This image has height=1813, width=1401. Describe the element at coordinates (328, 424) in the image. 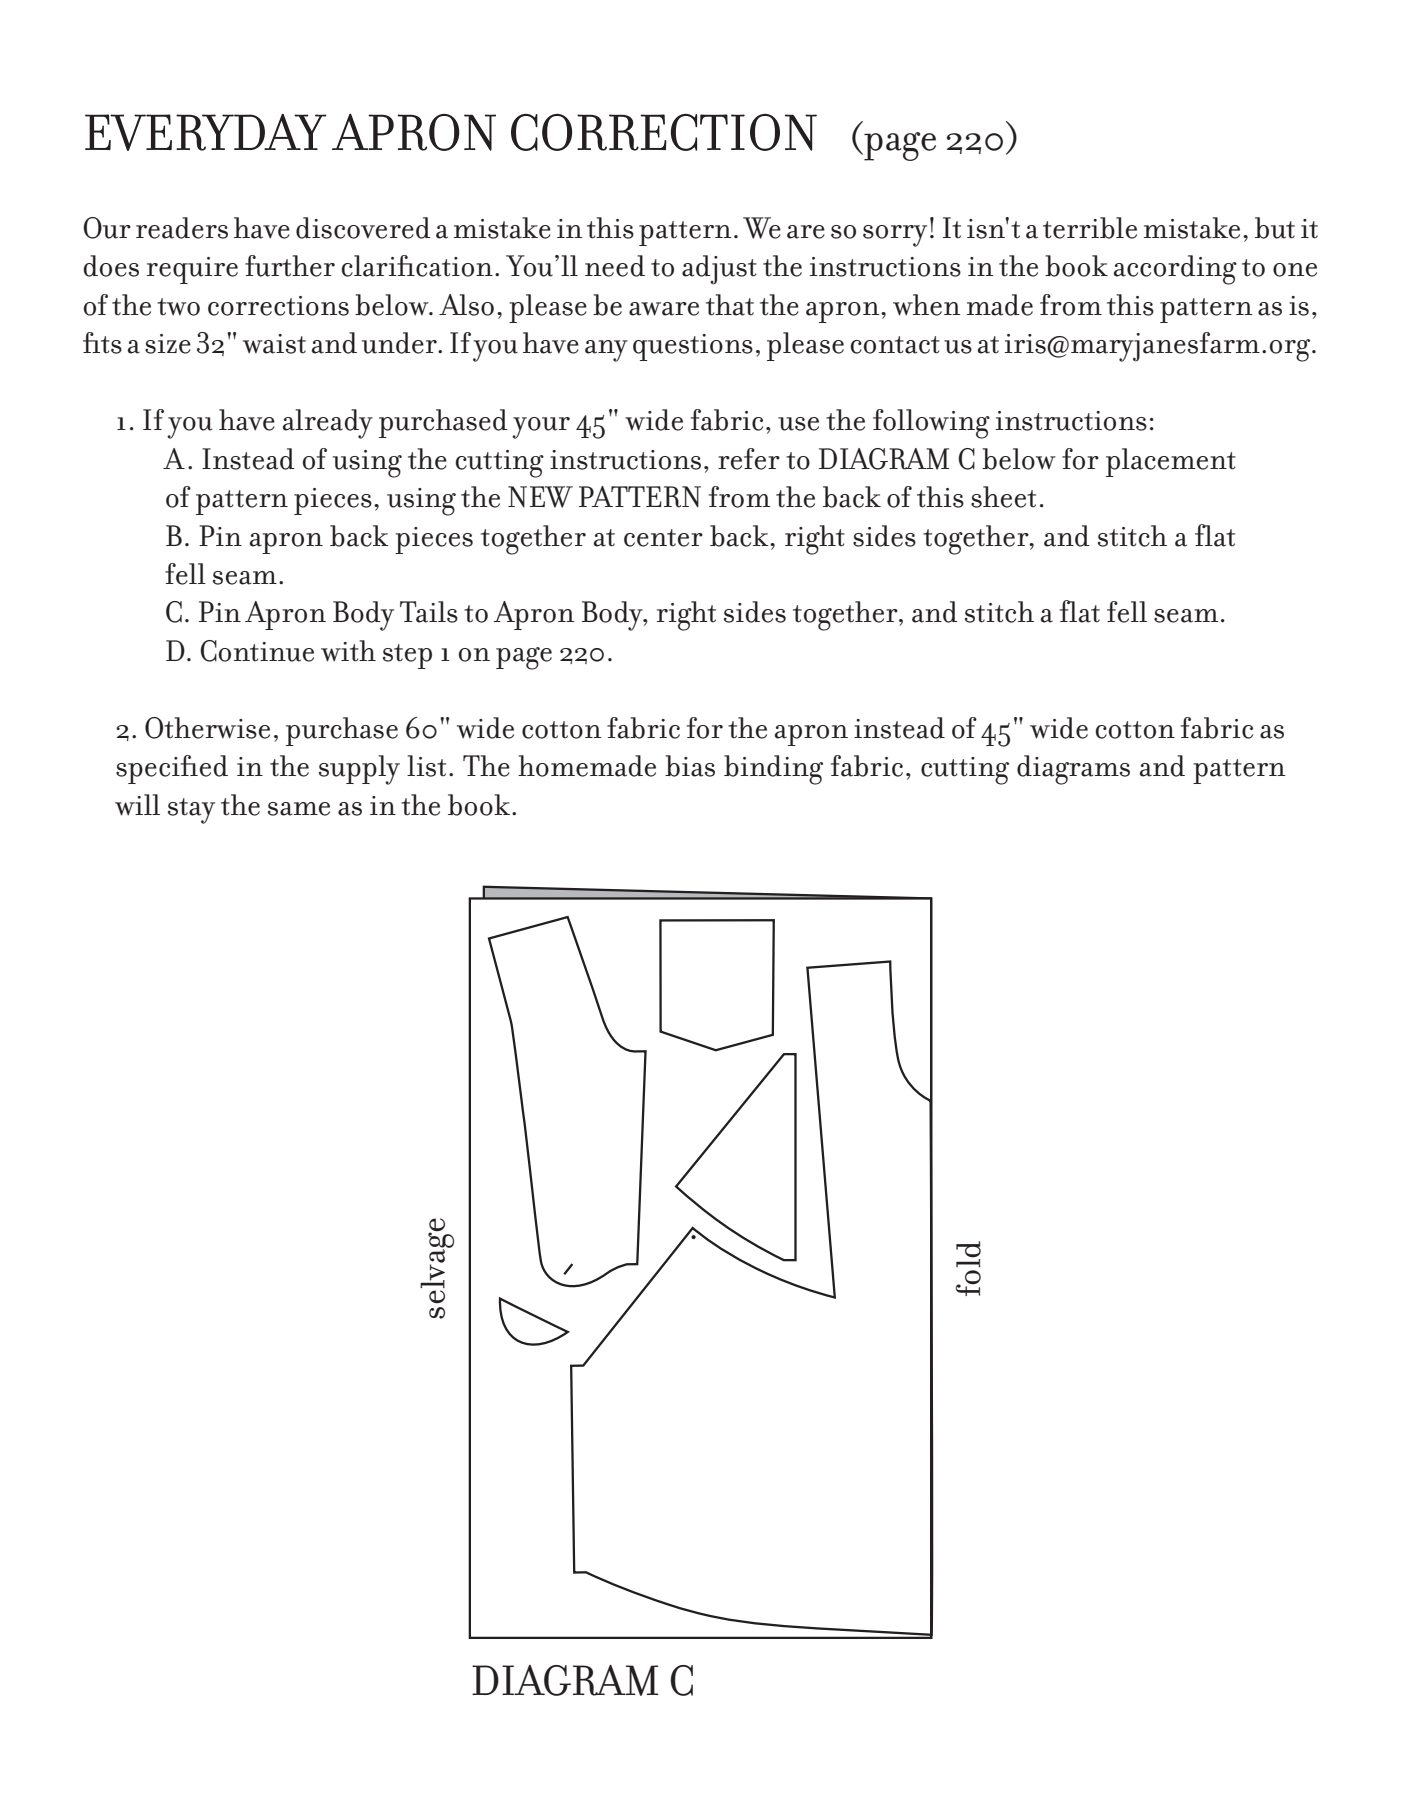

I see `already` at that location.
